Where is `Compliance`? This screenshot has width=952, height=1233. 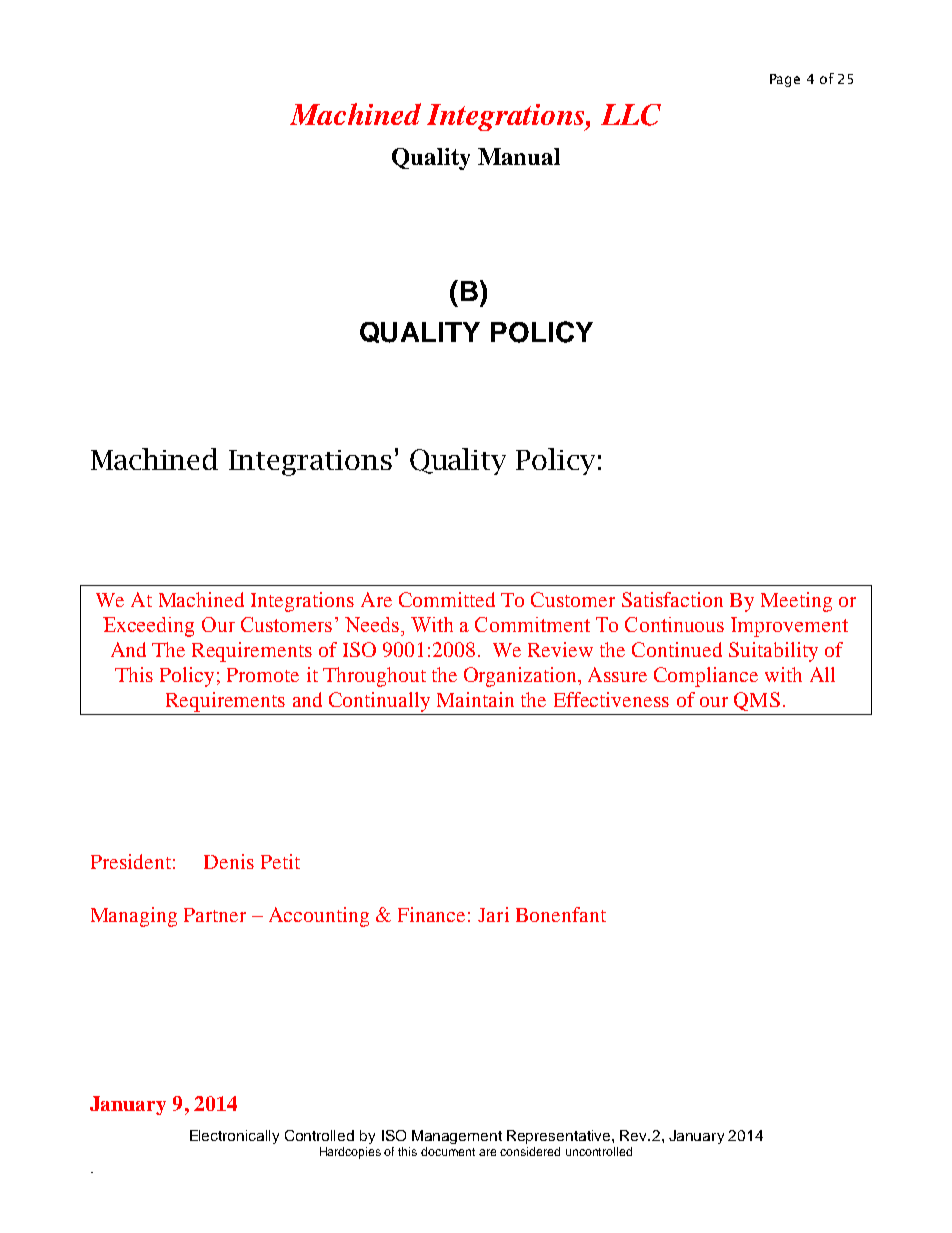 Compliance is located at coordinates (706, 677).
